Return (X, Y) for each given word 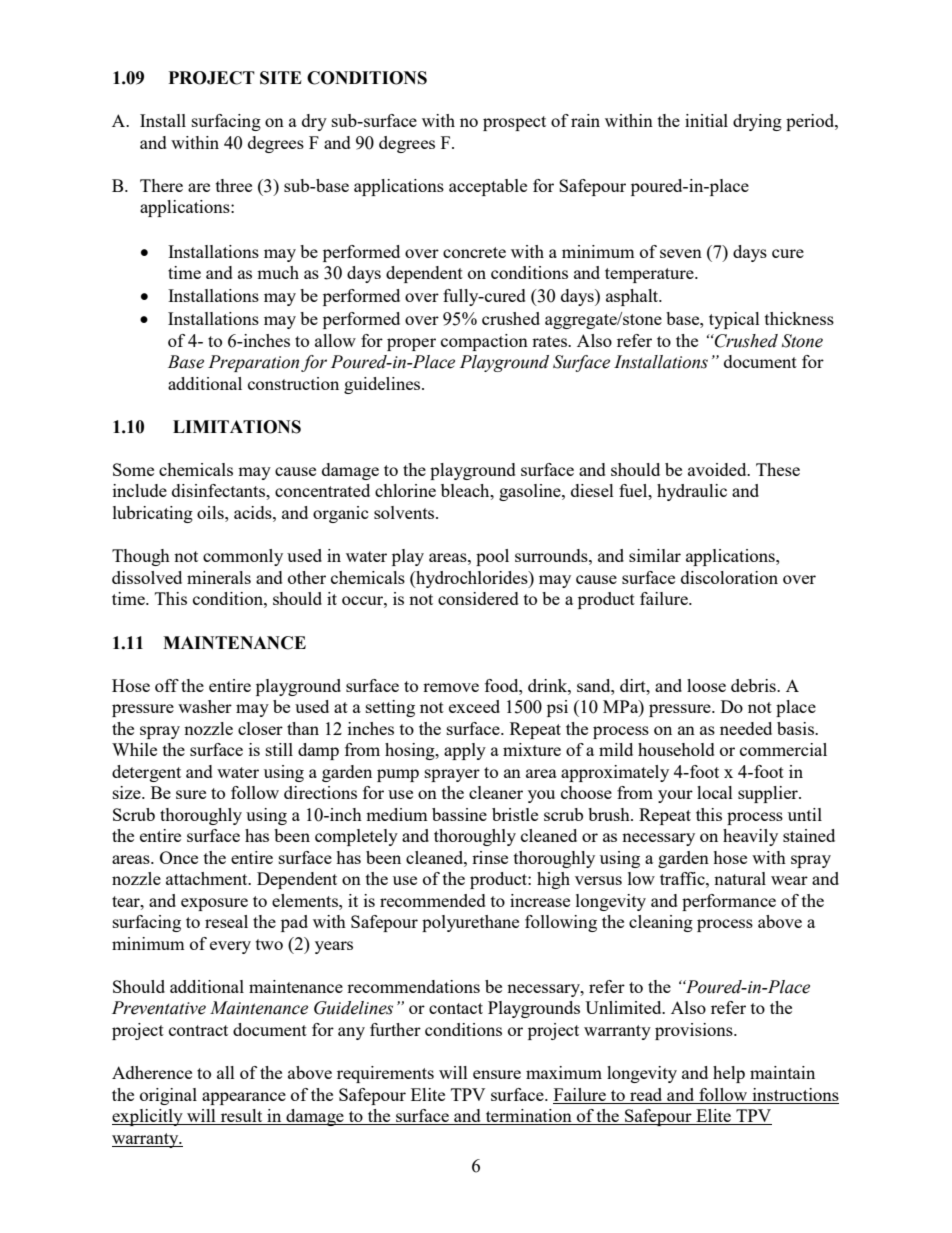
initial (706, 120)
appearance (244, 1098)
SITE (281, 78)
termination (528, 1117)
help (729, 1074)
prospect (514, 123)
